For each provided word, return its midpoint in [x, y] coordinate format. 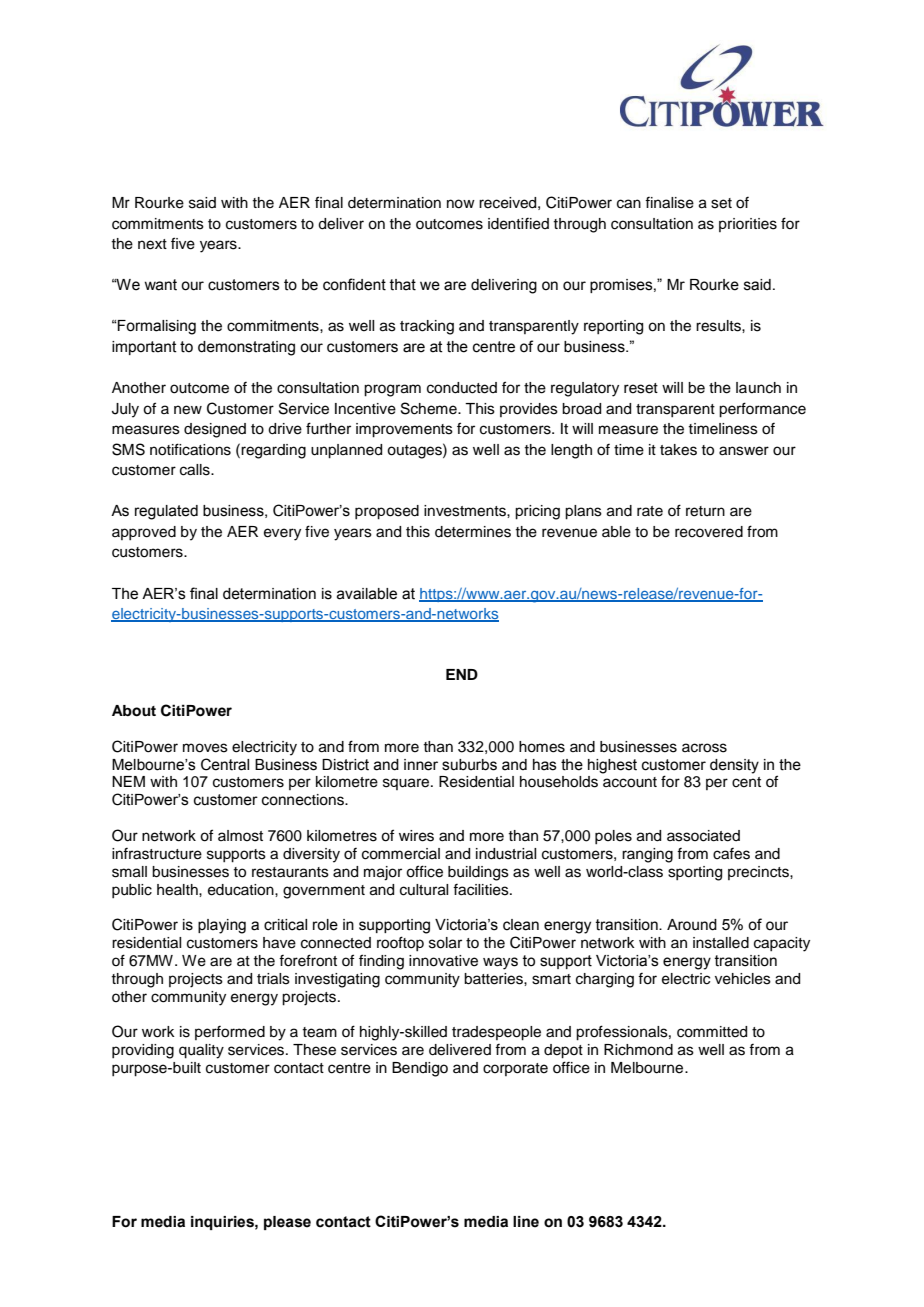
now [461, 204]
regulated [166, 512]
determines [473, 532]
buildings [478, 873]
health [178, 890]
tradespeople [496, 1033]
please [287, 1223]
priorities [748, 225]
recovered [709, 532]
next [152, 244]
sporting [695, 873]
